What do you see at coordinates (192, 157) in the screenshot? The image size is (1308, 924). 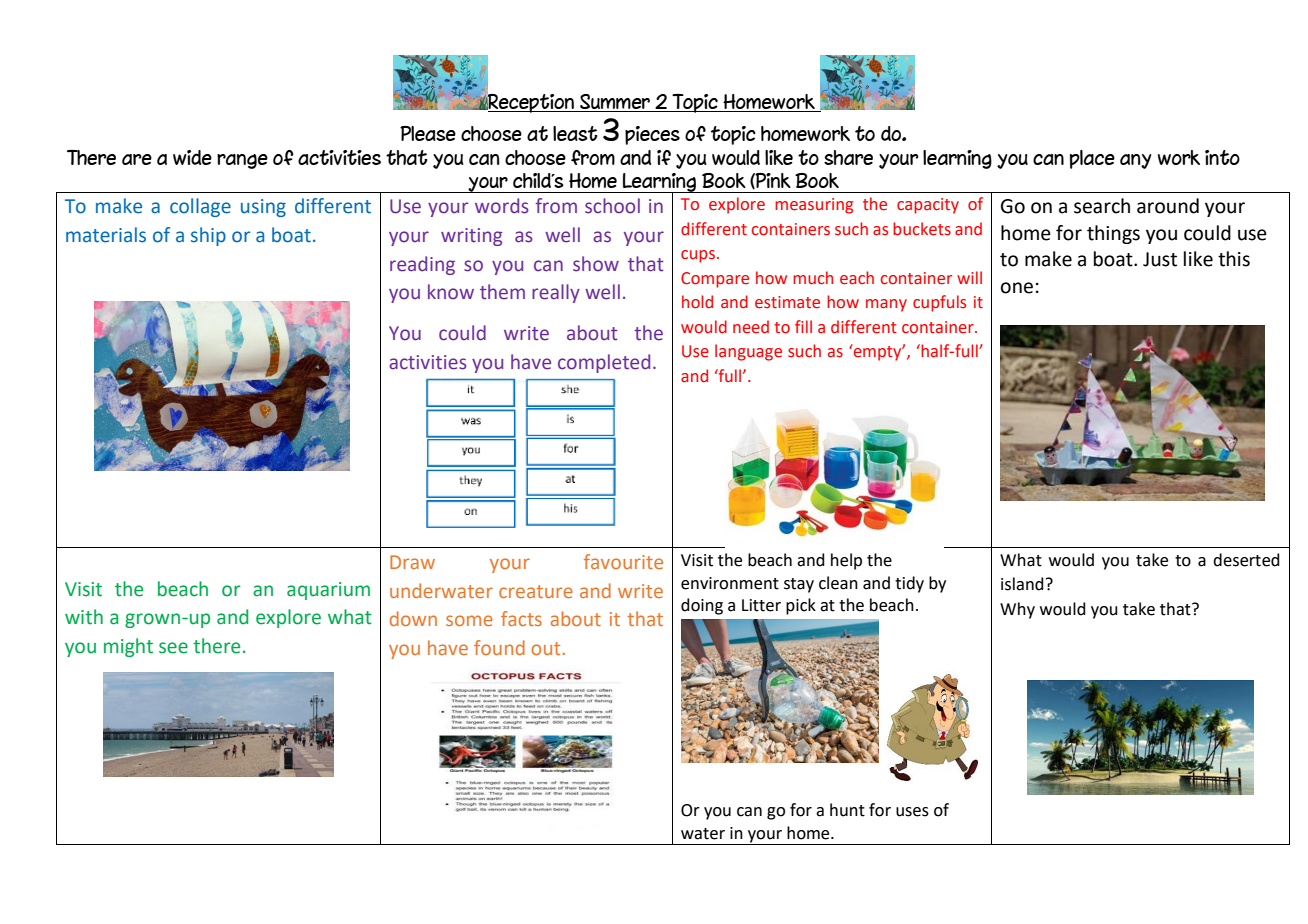 I see `wide` at bounding box center [192, 157].
